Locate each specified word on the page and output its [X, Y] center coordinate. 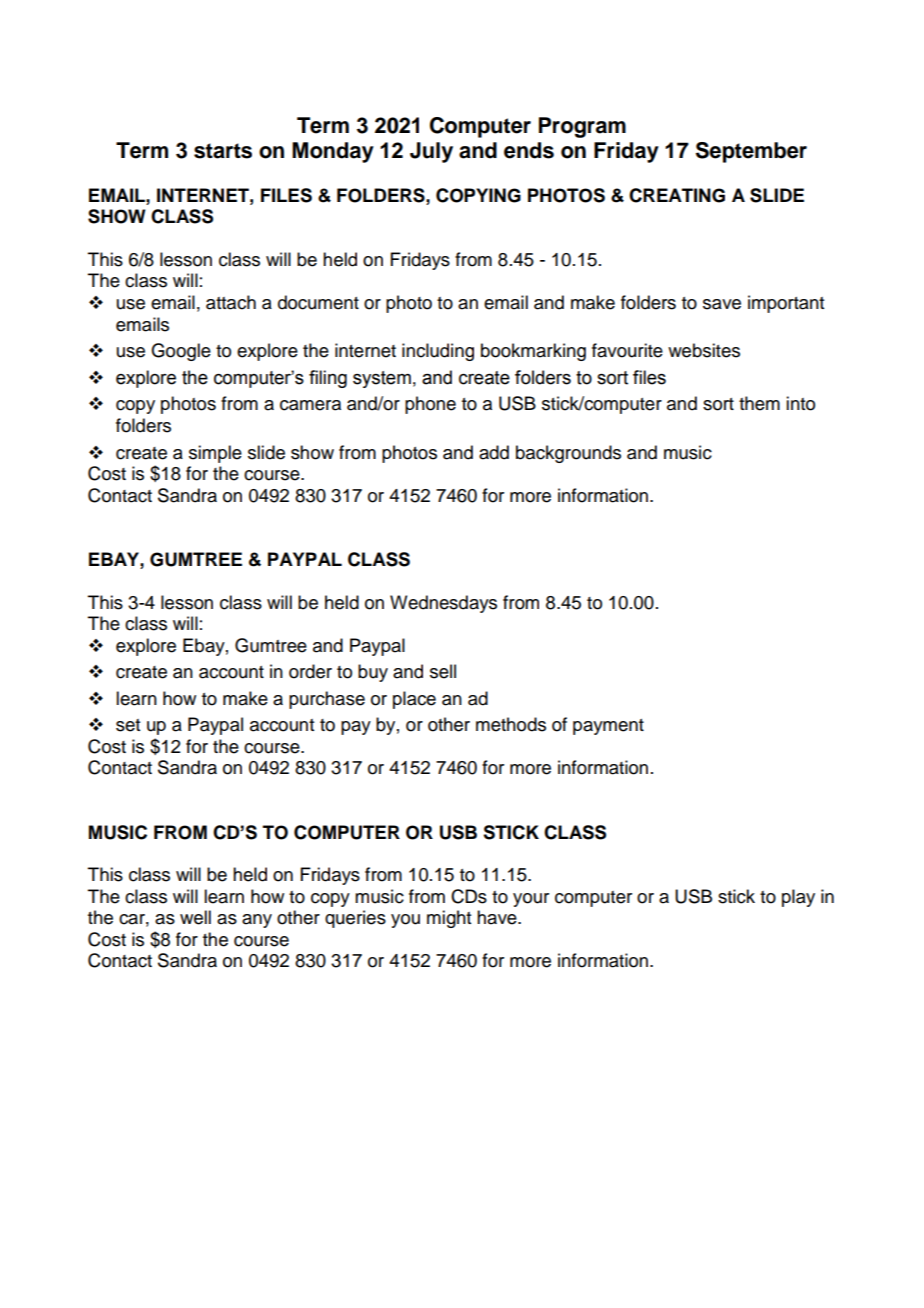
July [431, 152]
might [449, 919]
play [798, 898]
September [751, 152]
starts [223, 151]
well [195, 917]
